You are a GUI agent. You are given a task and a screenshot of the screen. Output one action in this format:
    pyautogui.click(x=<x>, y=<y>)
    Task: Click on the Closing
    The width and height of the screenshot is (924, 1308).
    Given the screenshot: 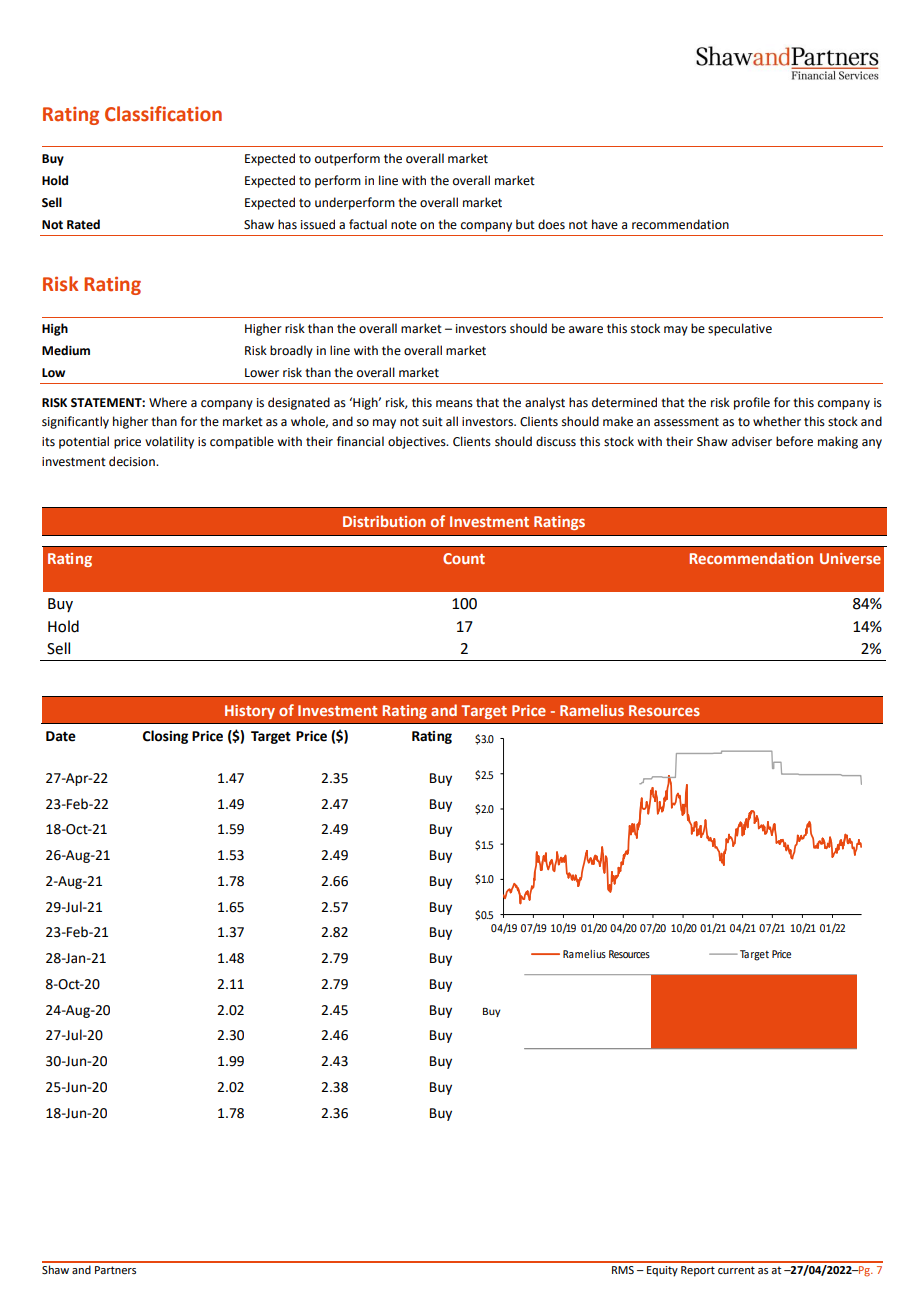 What is the action you would take?
    pyautogui.click(x=165, y=737)
